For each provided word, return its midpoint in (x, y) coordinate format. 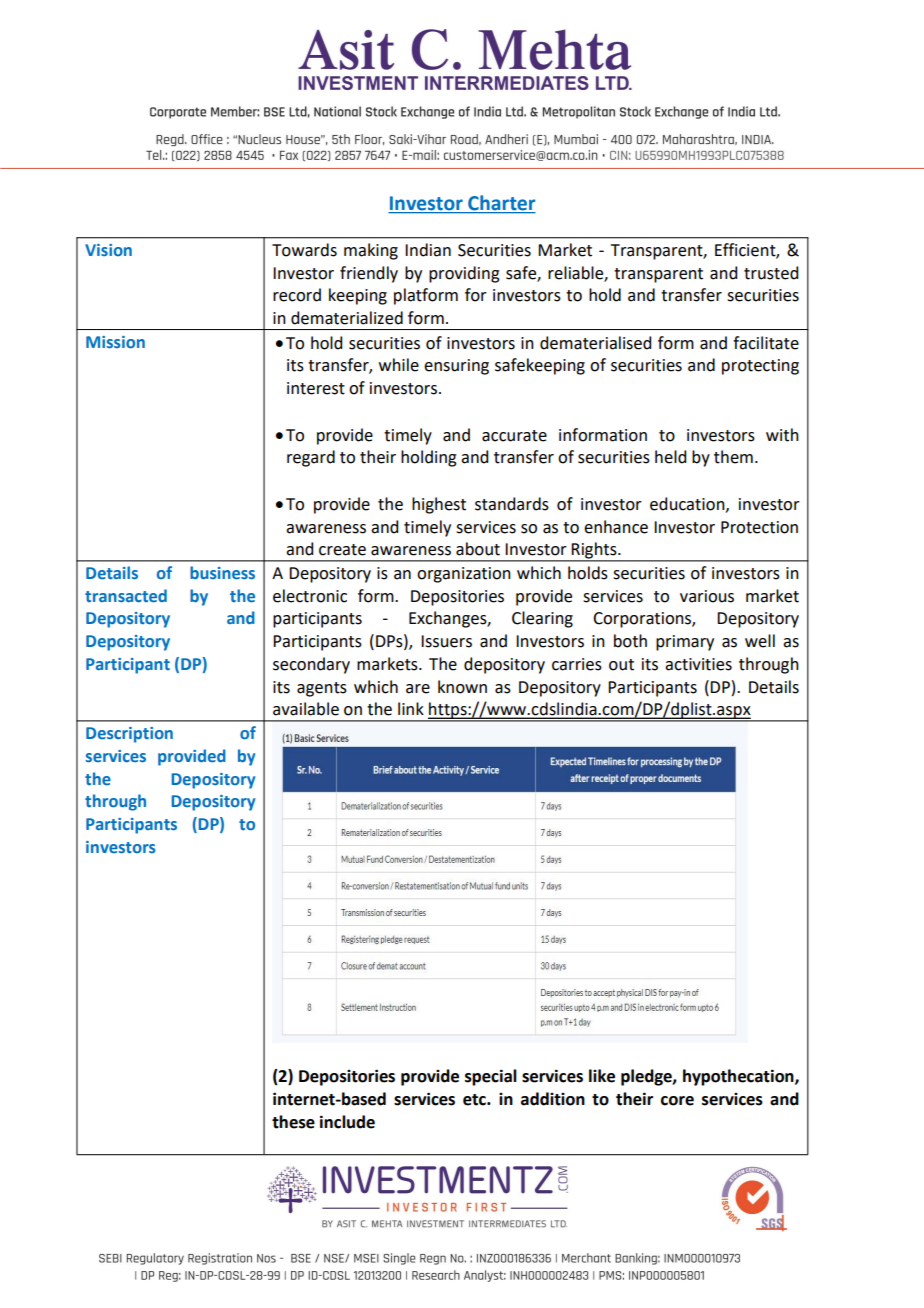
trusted (771, 273)
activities (698, 664)
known (462, 687)
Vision (108, 250)
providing (464, 274)
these (293, 1122)
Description (129, 735)
